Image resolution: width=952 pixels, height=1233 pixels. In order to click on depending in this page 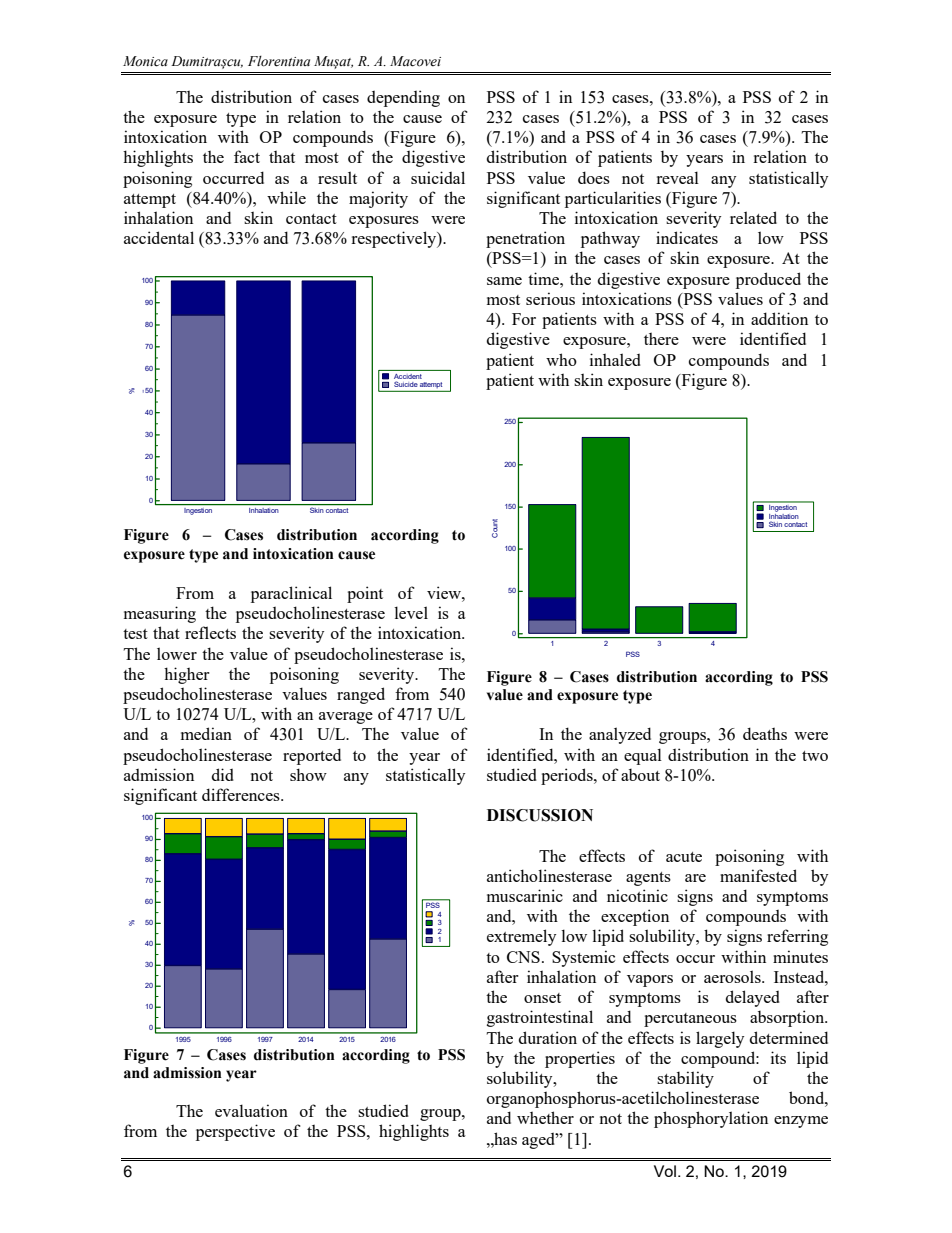, I will do `click(403, 98)`.
